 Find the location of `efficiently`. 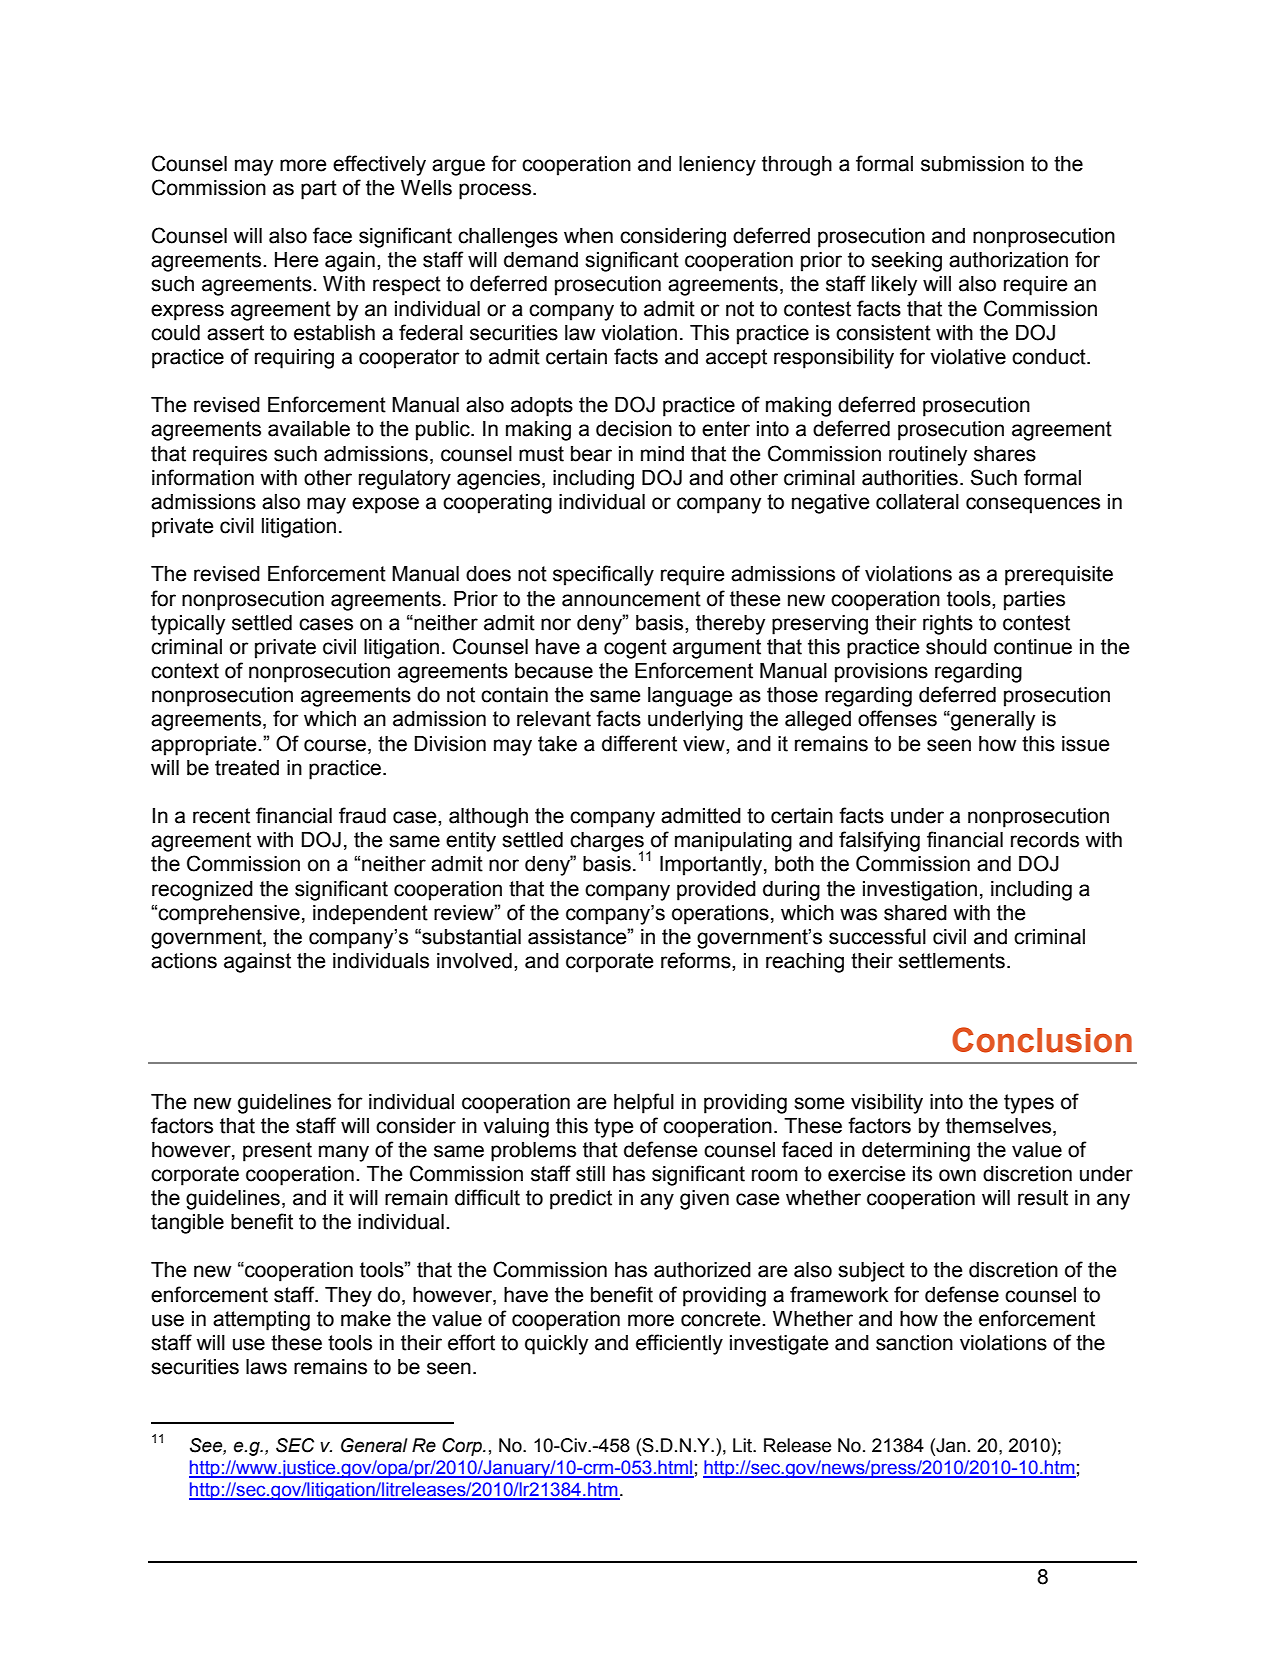

efficiently is located at coordinates (679, 1344).
